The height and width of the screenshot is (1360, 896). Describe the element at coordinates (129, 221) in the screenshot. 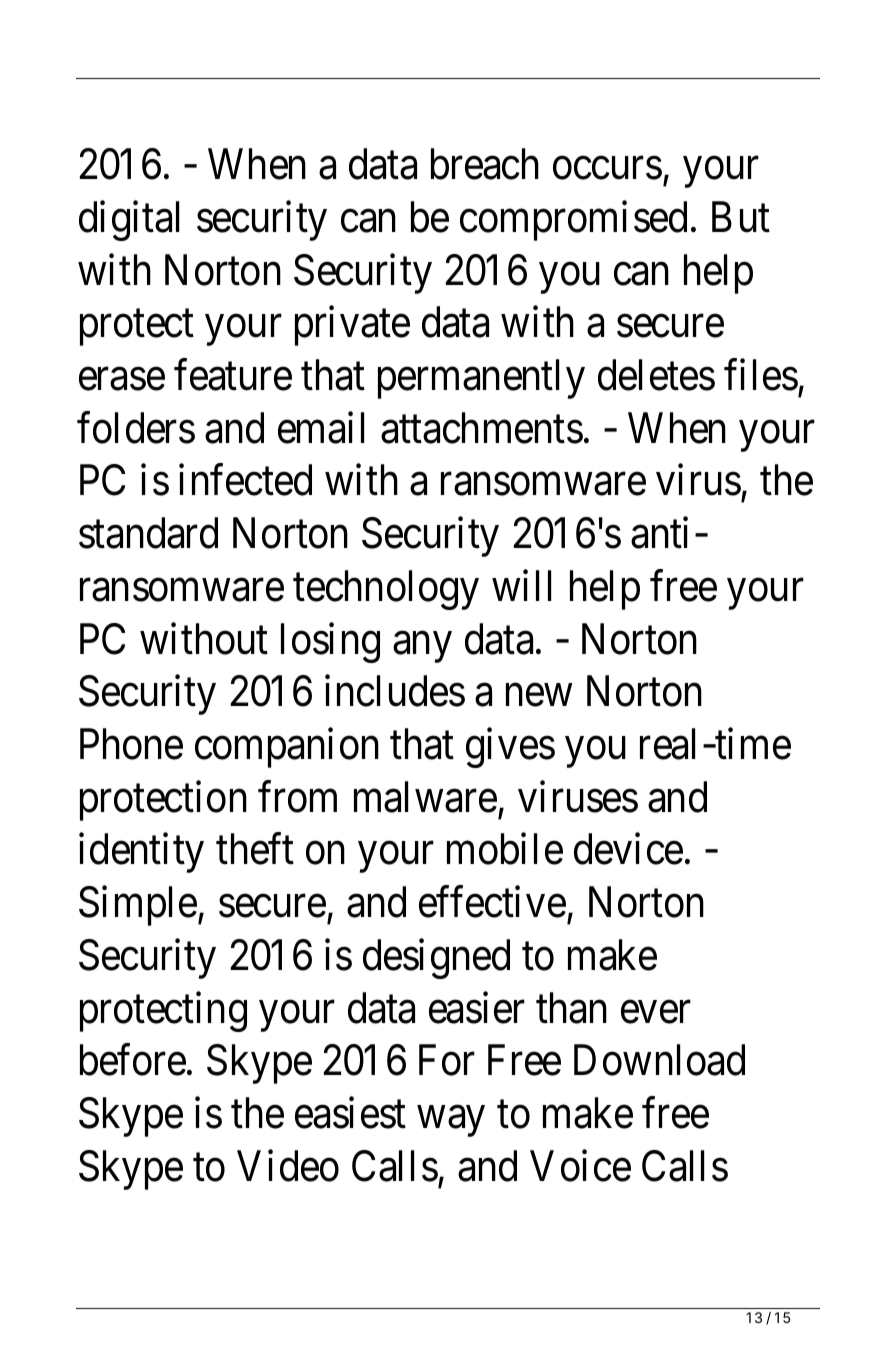

I see `digital` at that location.
